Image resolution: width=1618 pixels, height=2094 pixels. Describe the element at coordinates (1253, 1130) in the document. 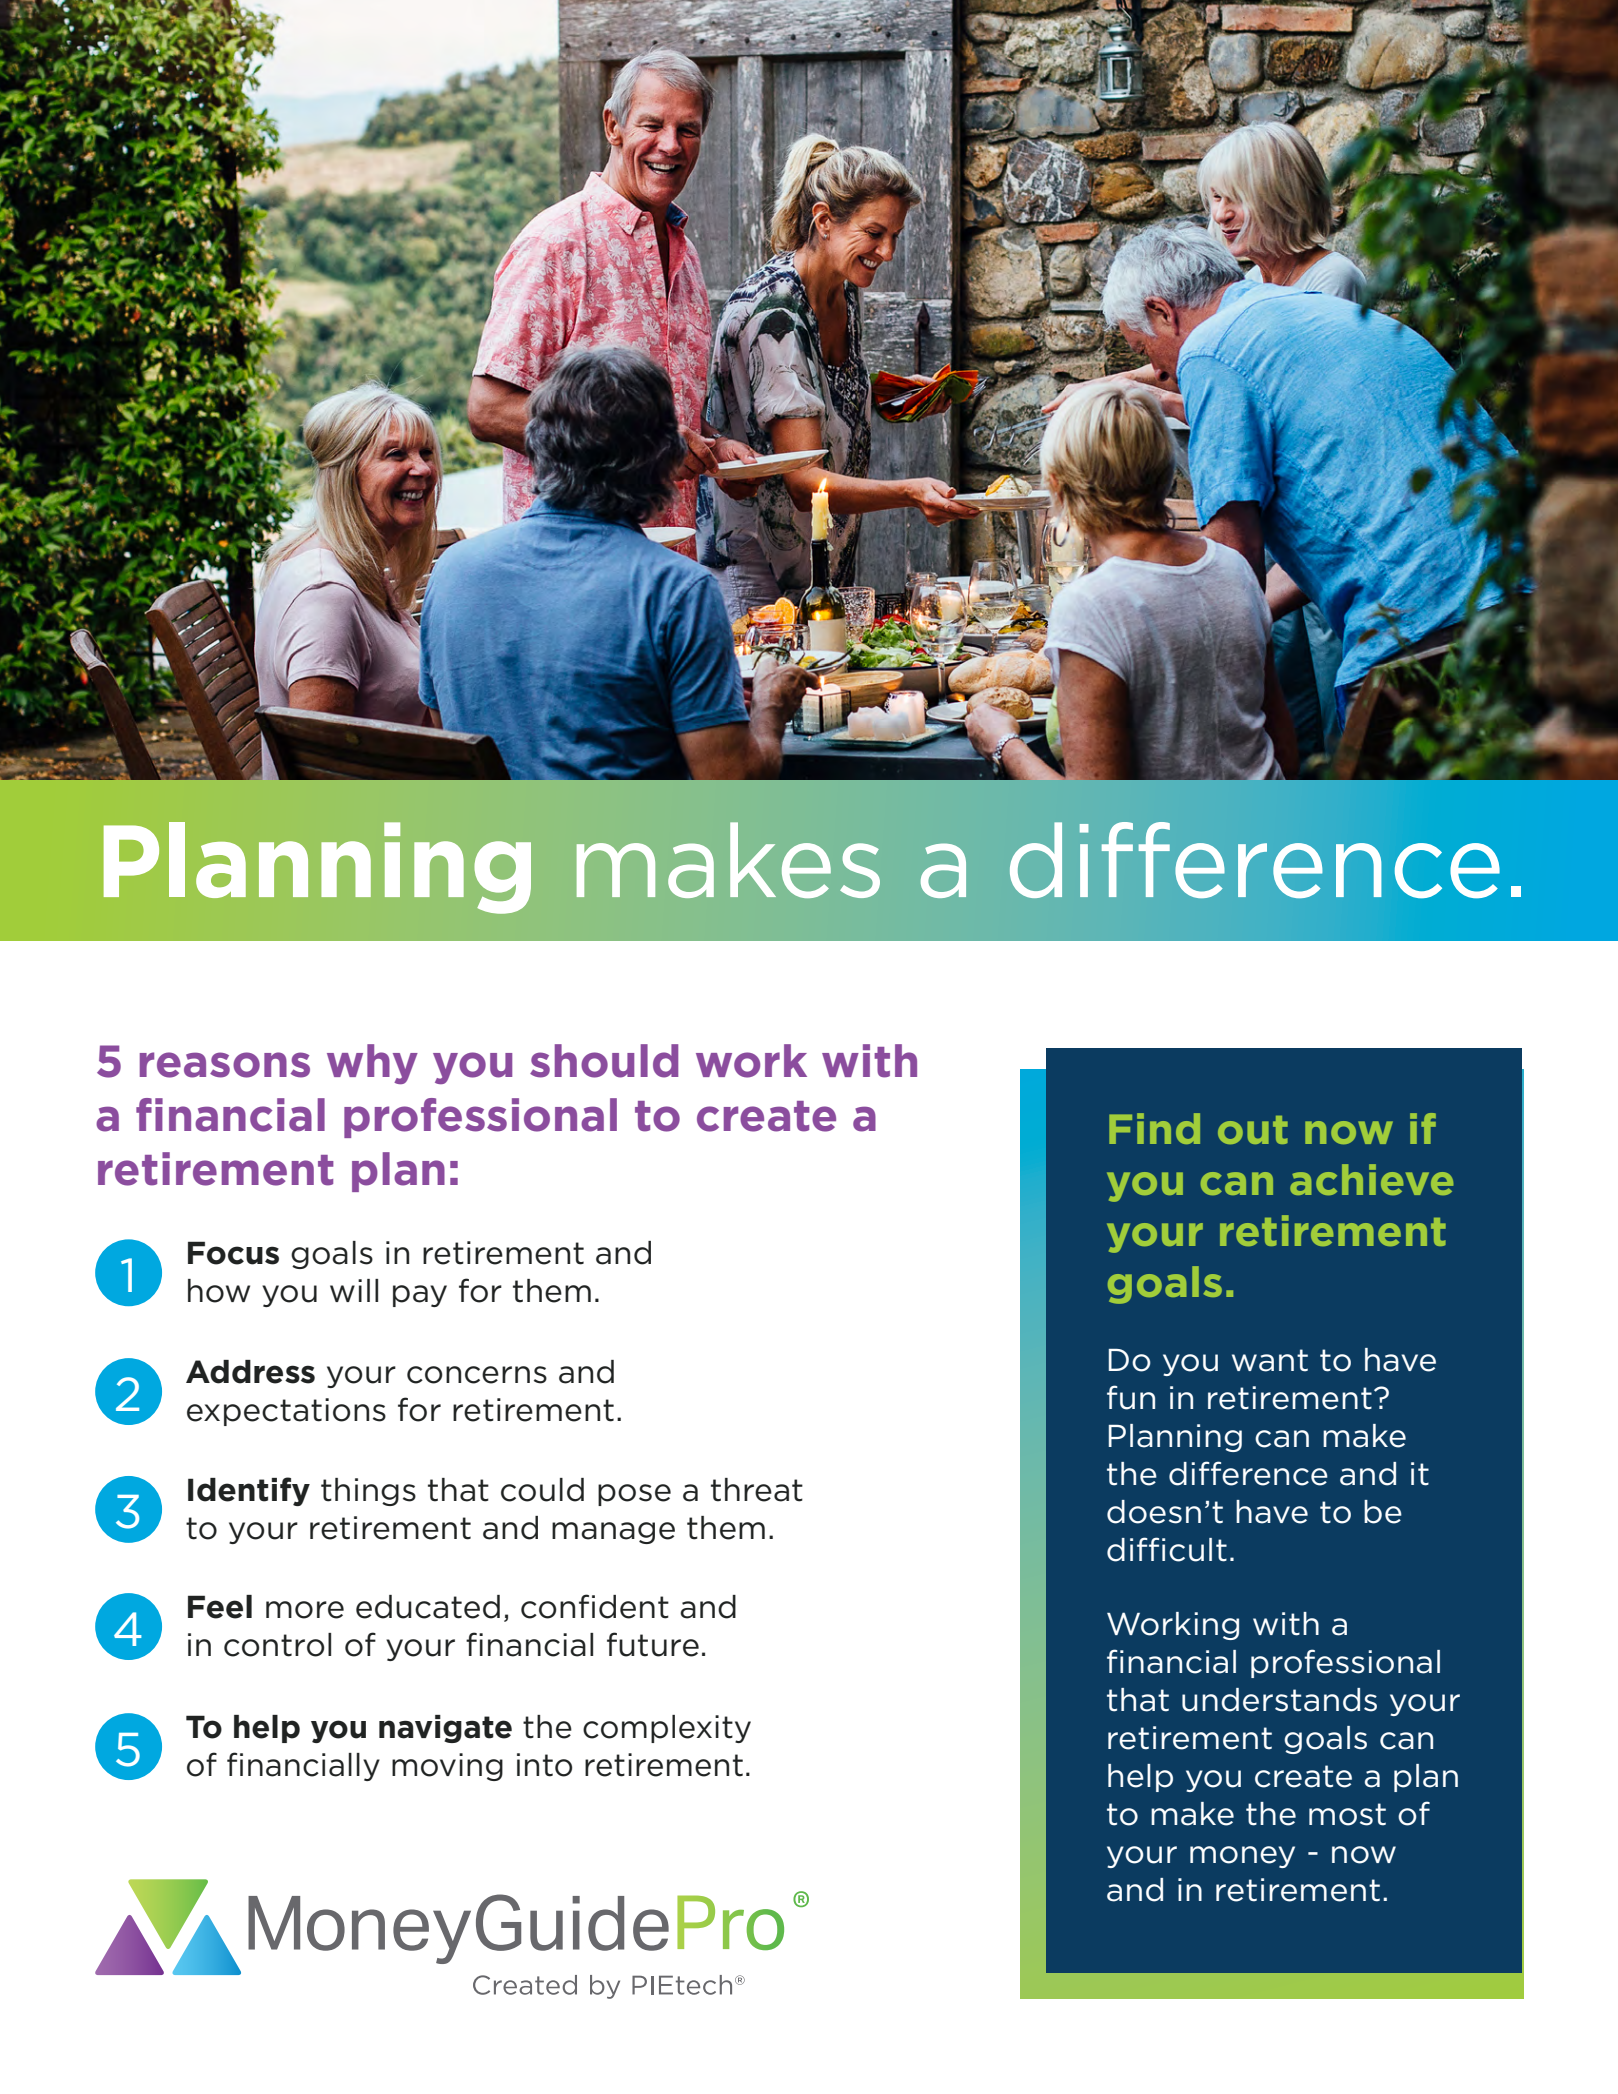

I see `out` at that location.
